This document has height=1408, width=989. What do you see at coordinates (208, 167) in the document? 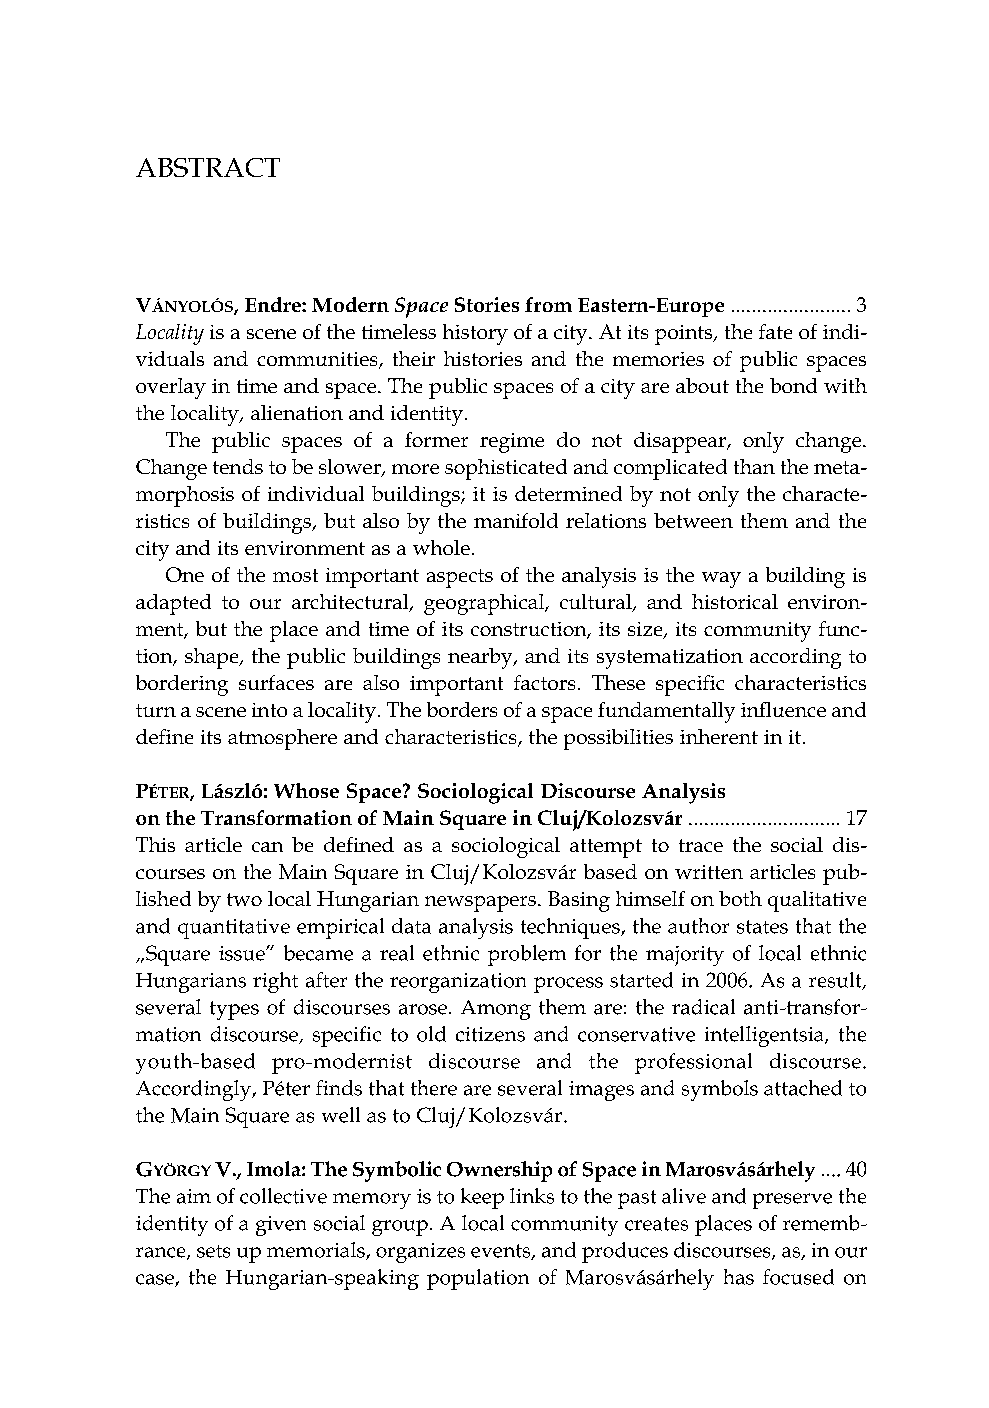
I see `ABSTRACT` at bounding box center [208, 167].
